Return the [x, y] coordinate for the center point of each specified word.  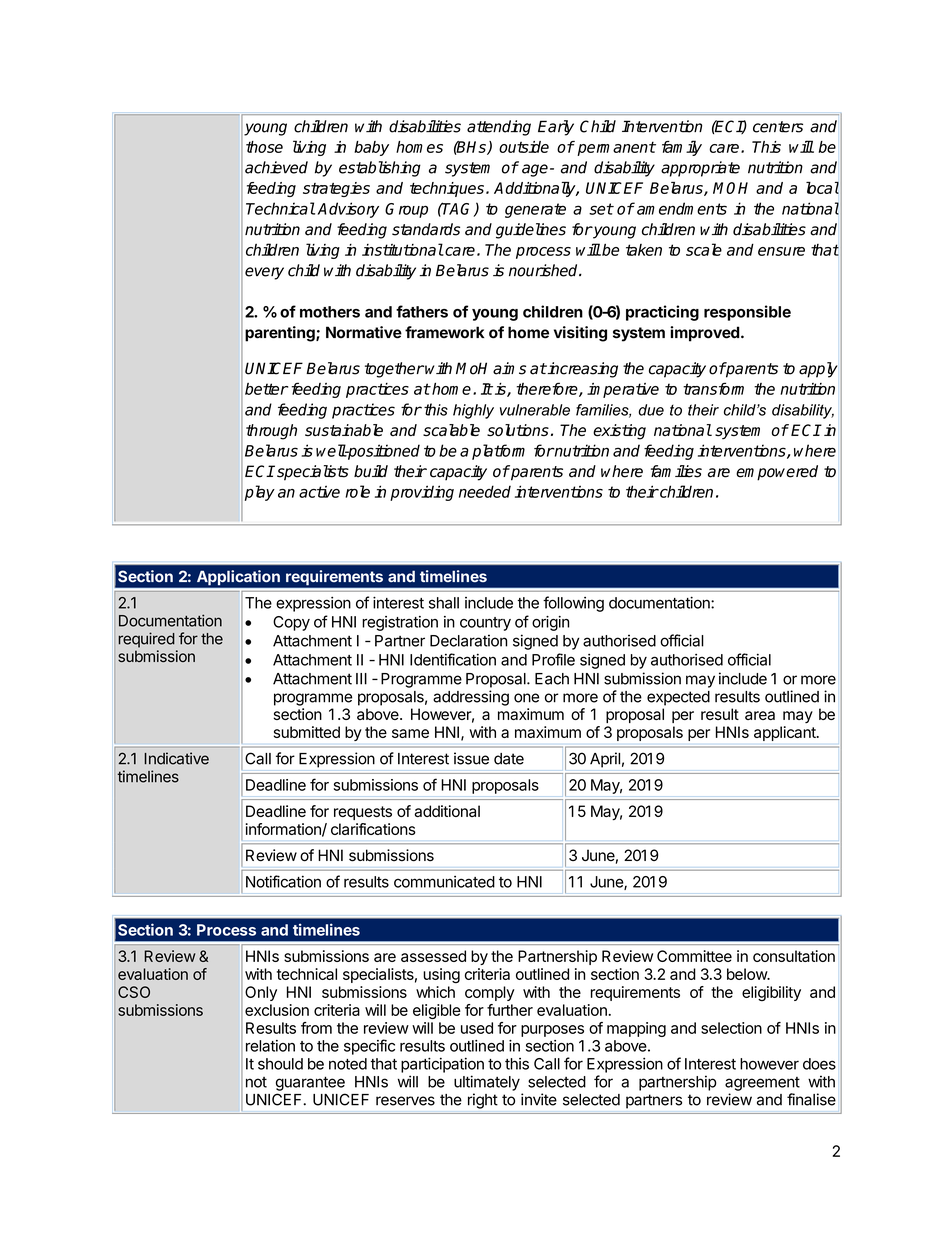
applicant [786, 733]
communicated [444, 882]
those [264, 147]
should [280, 1064]
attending [499, 128]
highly [473, 411]
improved [705, 334]
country [485, 624]
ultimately [487, 1083]
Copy [291, 623]
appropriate [700, 169]
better [266, 389]
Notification [283, 881]
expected [678, 698]
